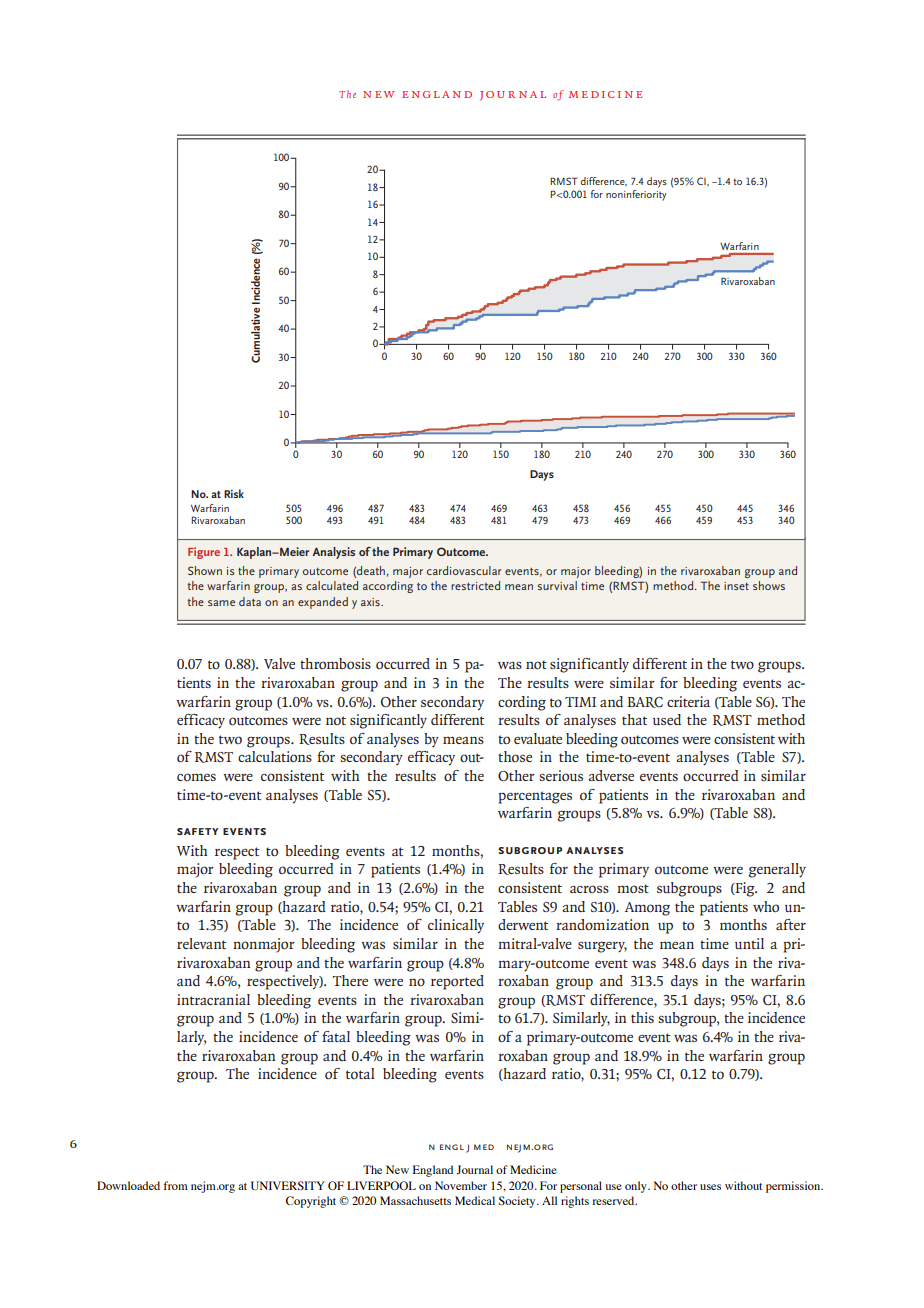 This screenshot has height=1308, width=924. Describe the element at coordinates (234, 493) in the screenshot. I see `Risk` at that location.
